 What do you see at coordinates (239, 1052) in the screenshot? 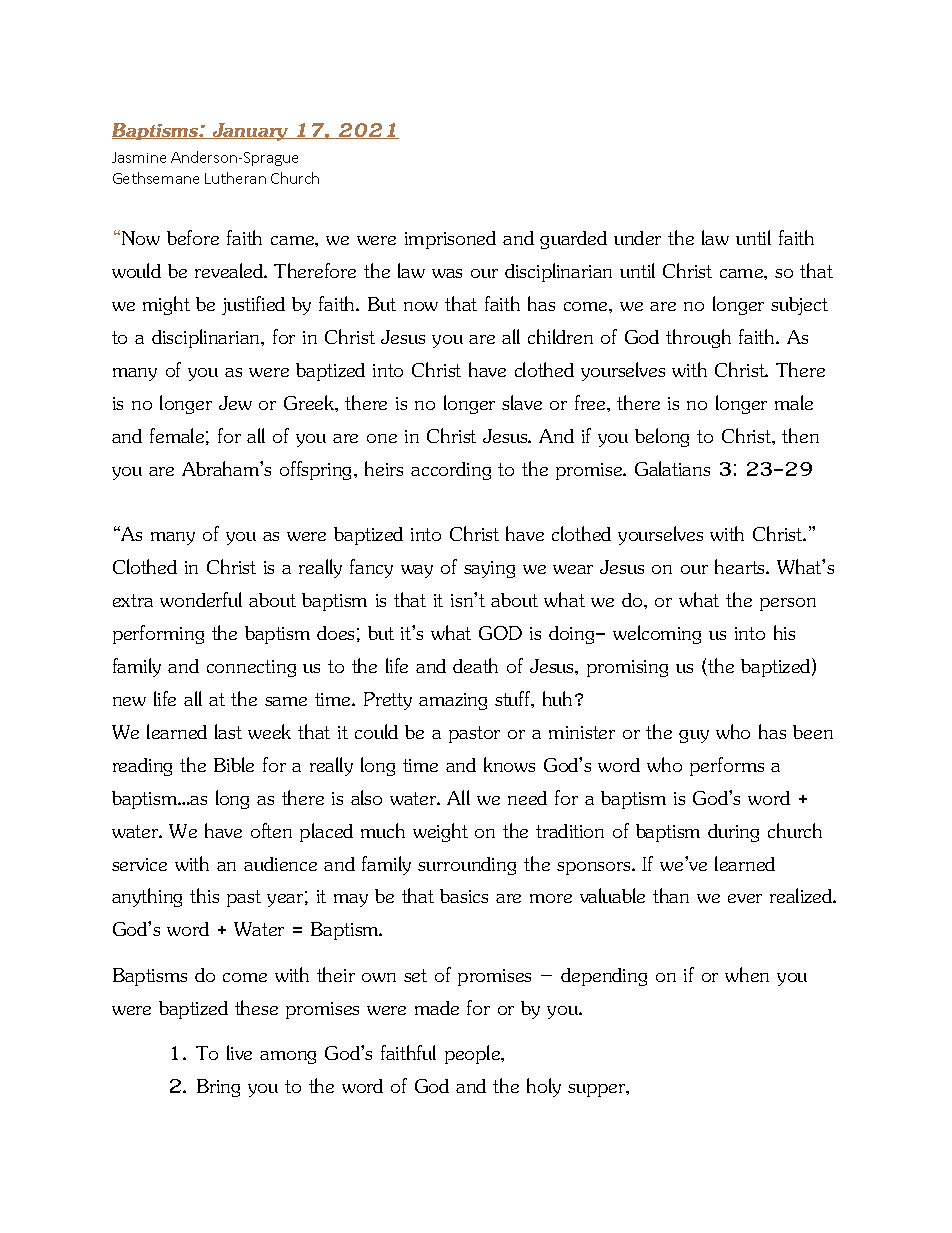
I see `live` at bounding box center [239, 1052].
